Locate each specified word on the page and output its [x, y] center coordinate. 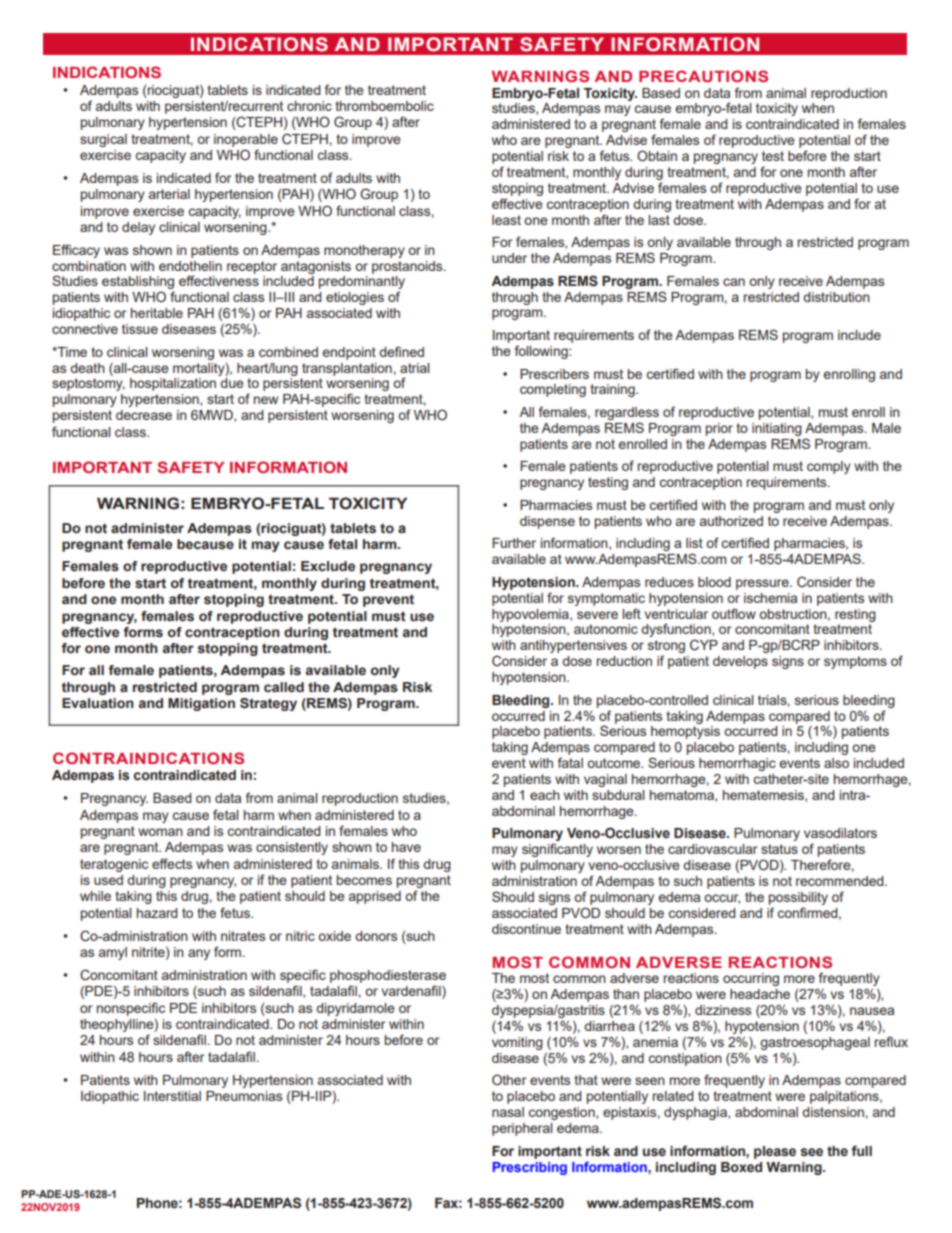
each [545, 795]
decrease [144, 415]
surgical [103, 140]
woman [160, 832]
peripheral [522, 1129]
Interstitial [172, 1096]
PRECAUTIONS [703, 76]
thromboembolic [384, 106]
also [836, 763]
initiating [777, 429]
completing [553, 390]
